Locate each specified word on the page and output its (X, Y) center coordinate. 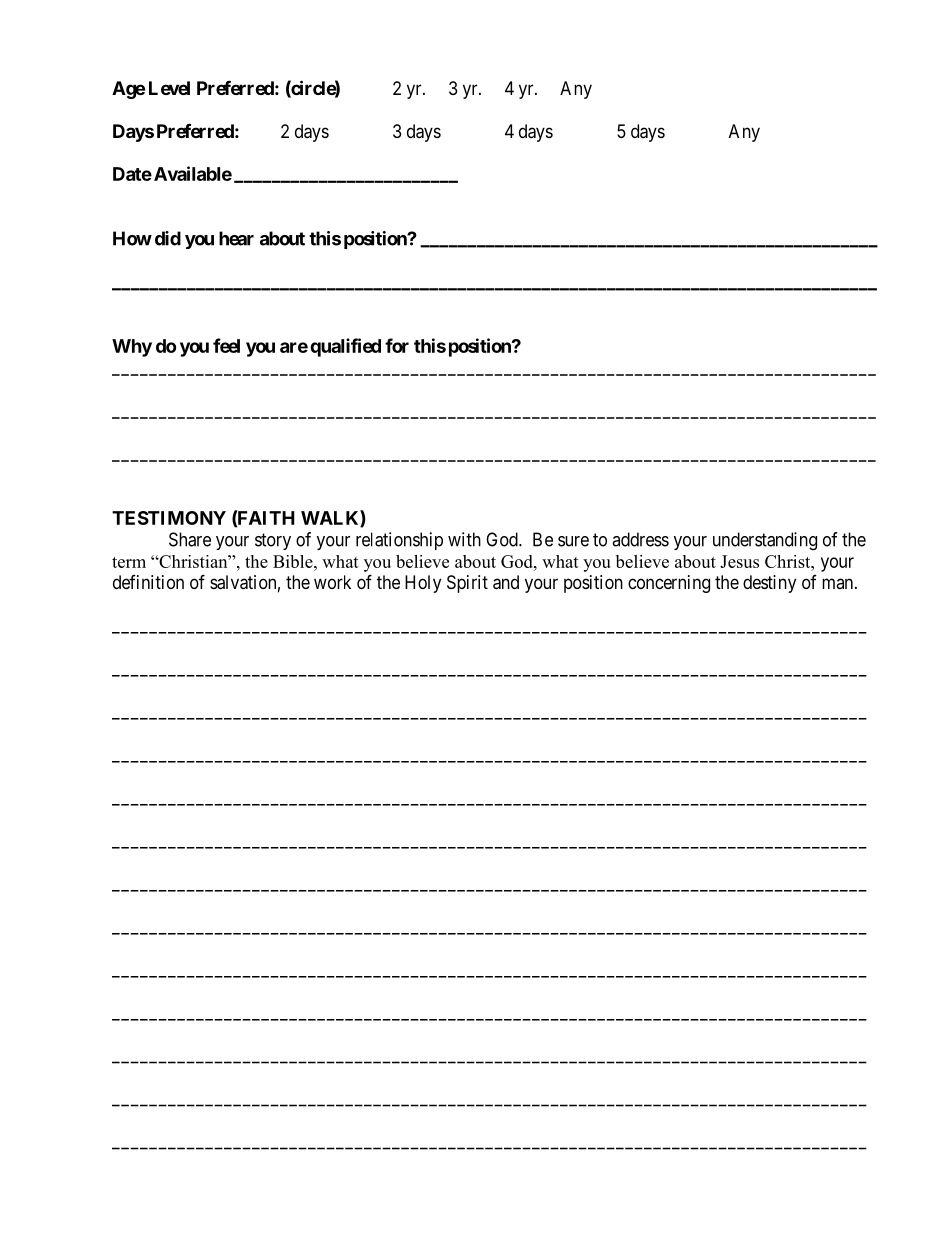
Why (132, 348)
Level (169, 88)
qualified (345, 347)
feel (226, 345)
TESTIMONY (169, 518)
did (168, 238)
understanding (765, 541)
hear (236, 238)
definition (148, 582)
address (640, 539)
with (464, 539)
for (397, 345)
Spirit (467, 584)
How (132, 238)
